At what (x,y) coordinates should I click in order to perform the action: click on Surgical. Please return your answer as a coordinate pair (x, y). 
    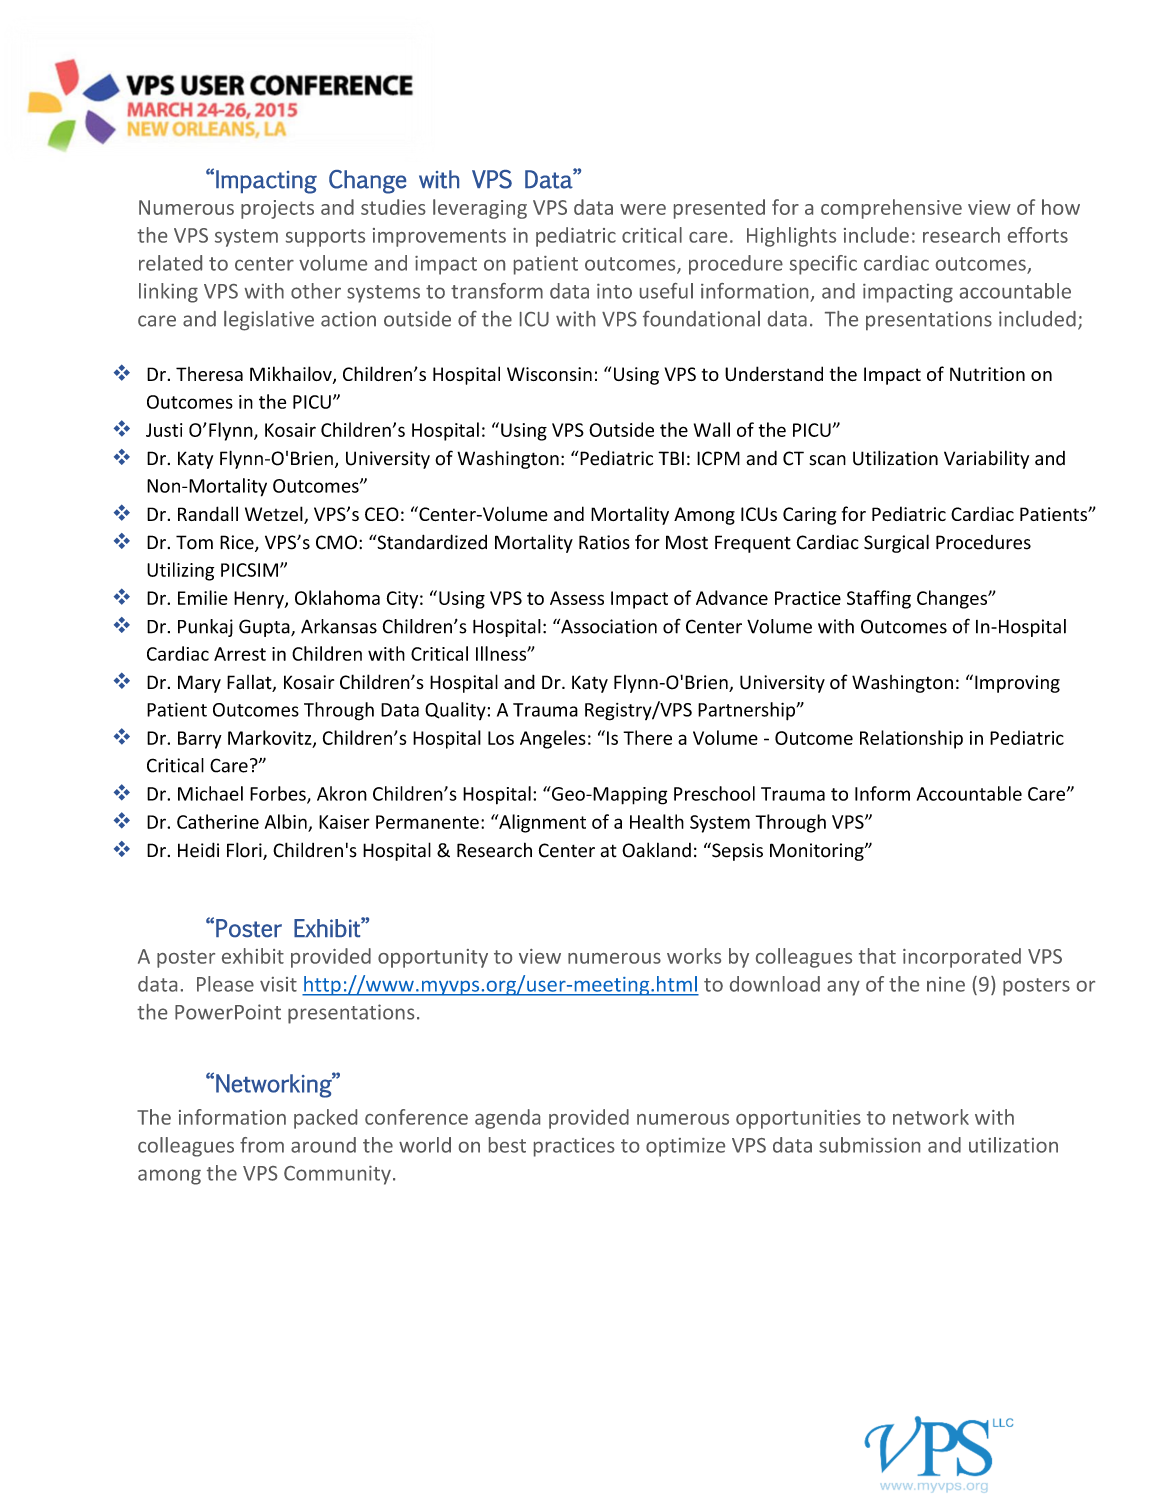
    Looking at the image, I should click on (896, 543).
